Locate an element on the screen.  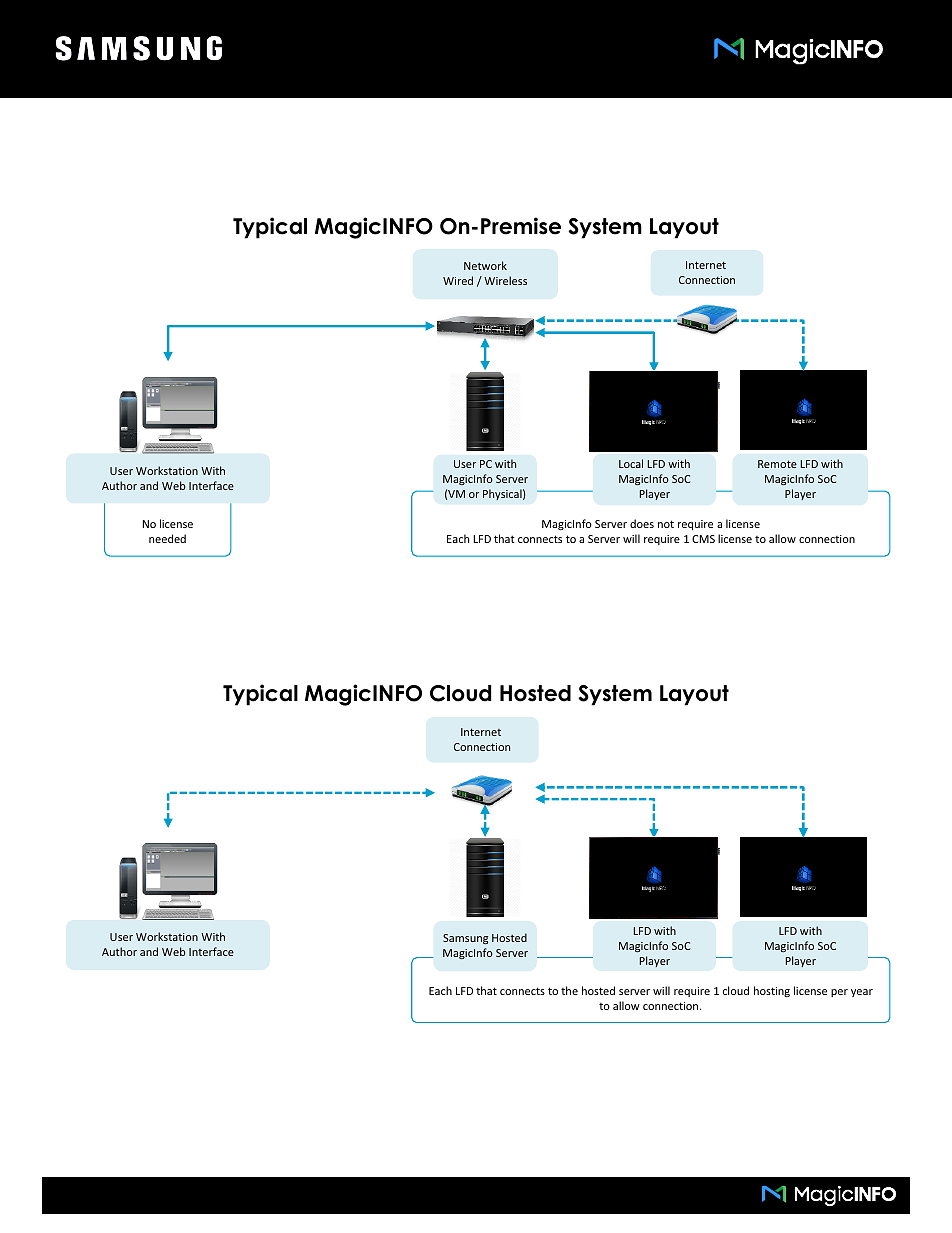
hosting is located at coordinates (772, 991).
